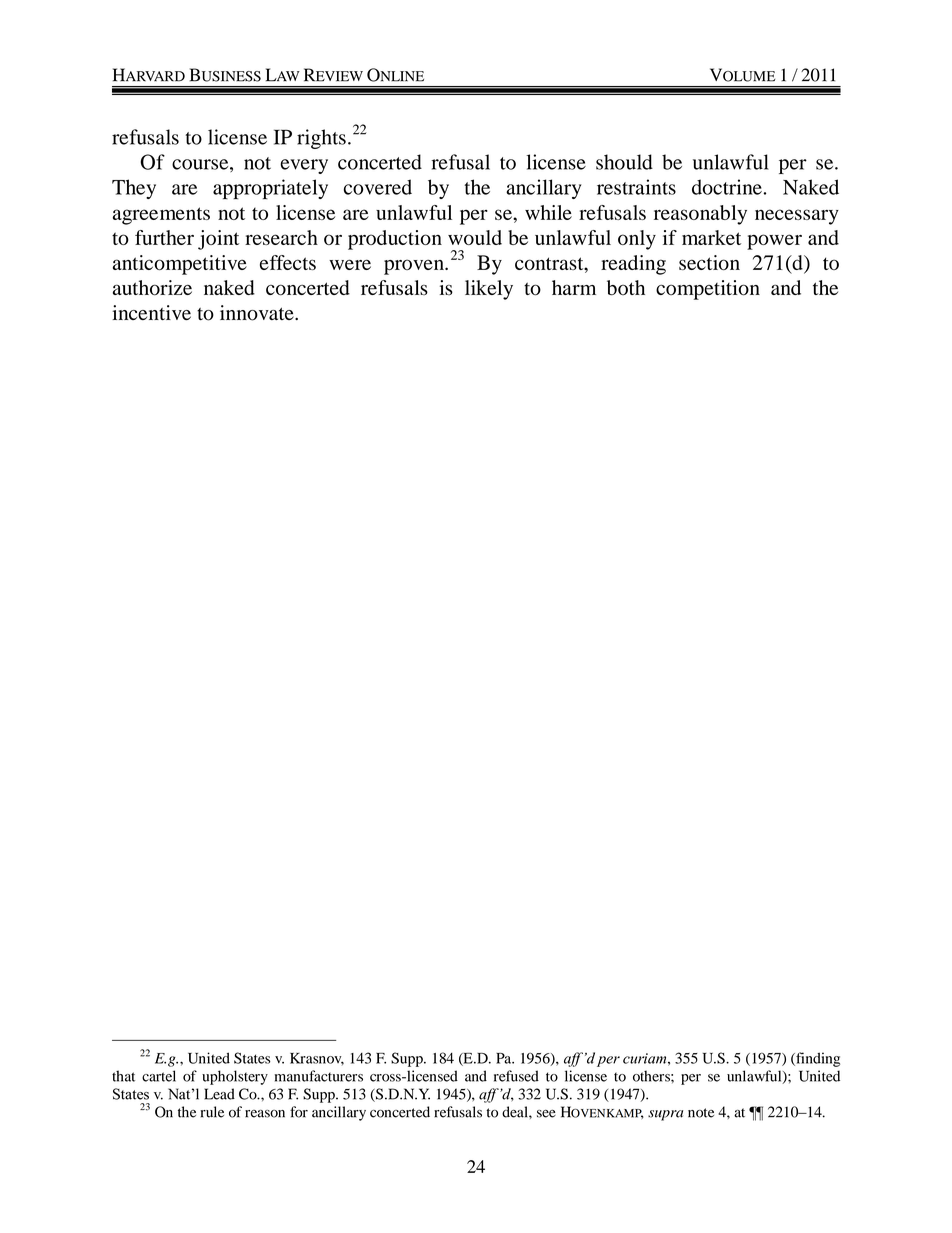 The image size is (952, 1233). Describe the element at coordinates (728, 187) in the document. I see `doctrine` at that location.
